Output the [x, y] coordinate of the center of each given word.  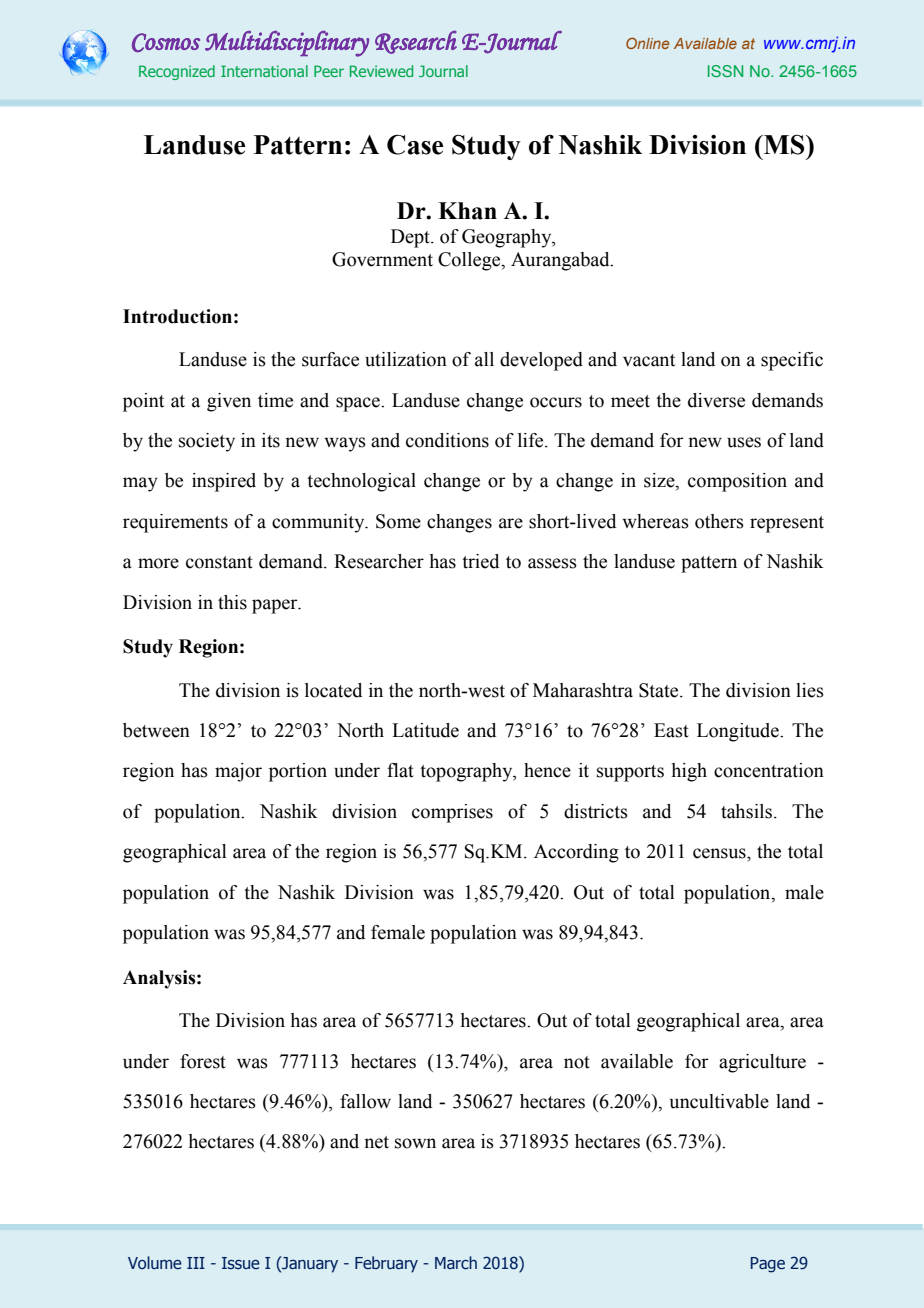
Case [415, 144]
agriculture [762, 1063]
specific [792, 361]
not [577, 1062]
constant [219, 562]
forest [203, 1061]
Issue [241, 1263]
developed [541, 361]
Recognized [177, 72]
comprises [452, 813]
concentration [769, 770]
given [229, 402]
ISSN [725, 71]
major [238, 772]
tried [480, 561]
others [719, 521]
